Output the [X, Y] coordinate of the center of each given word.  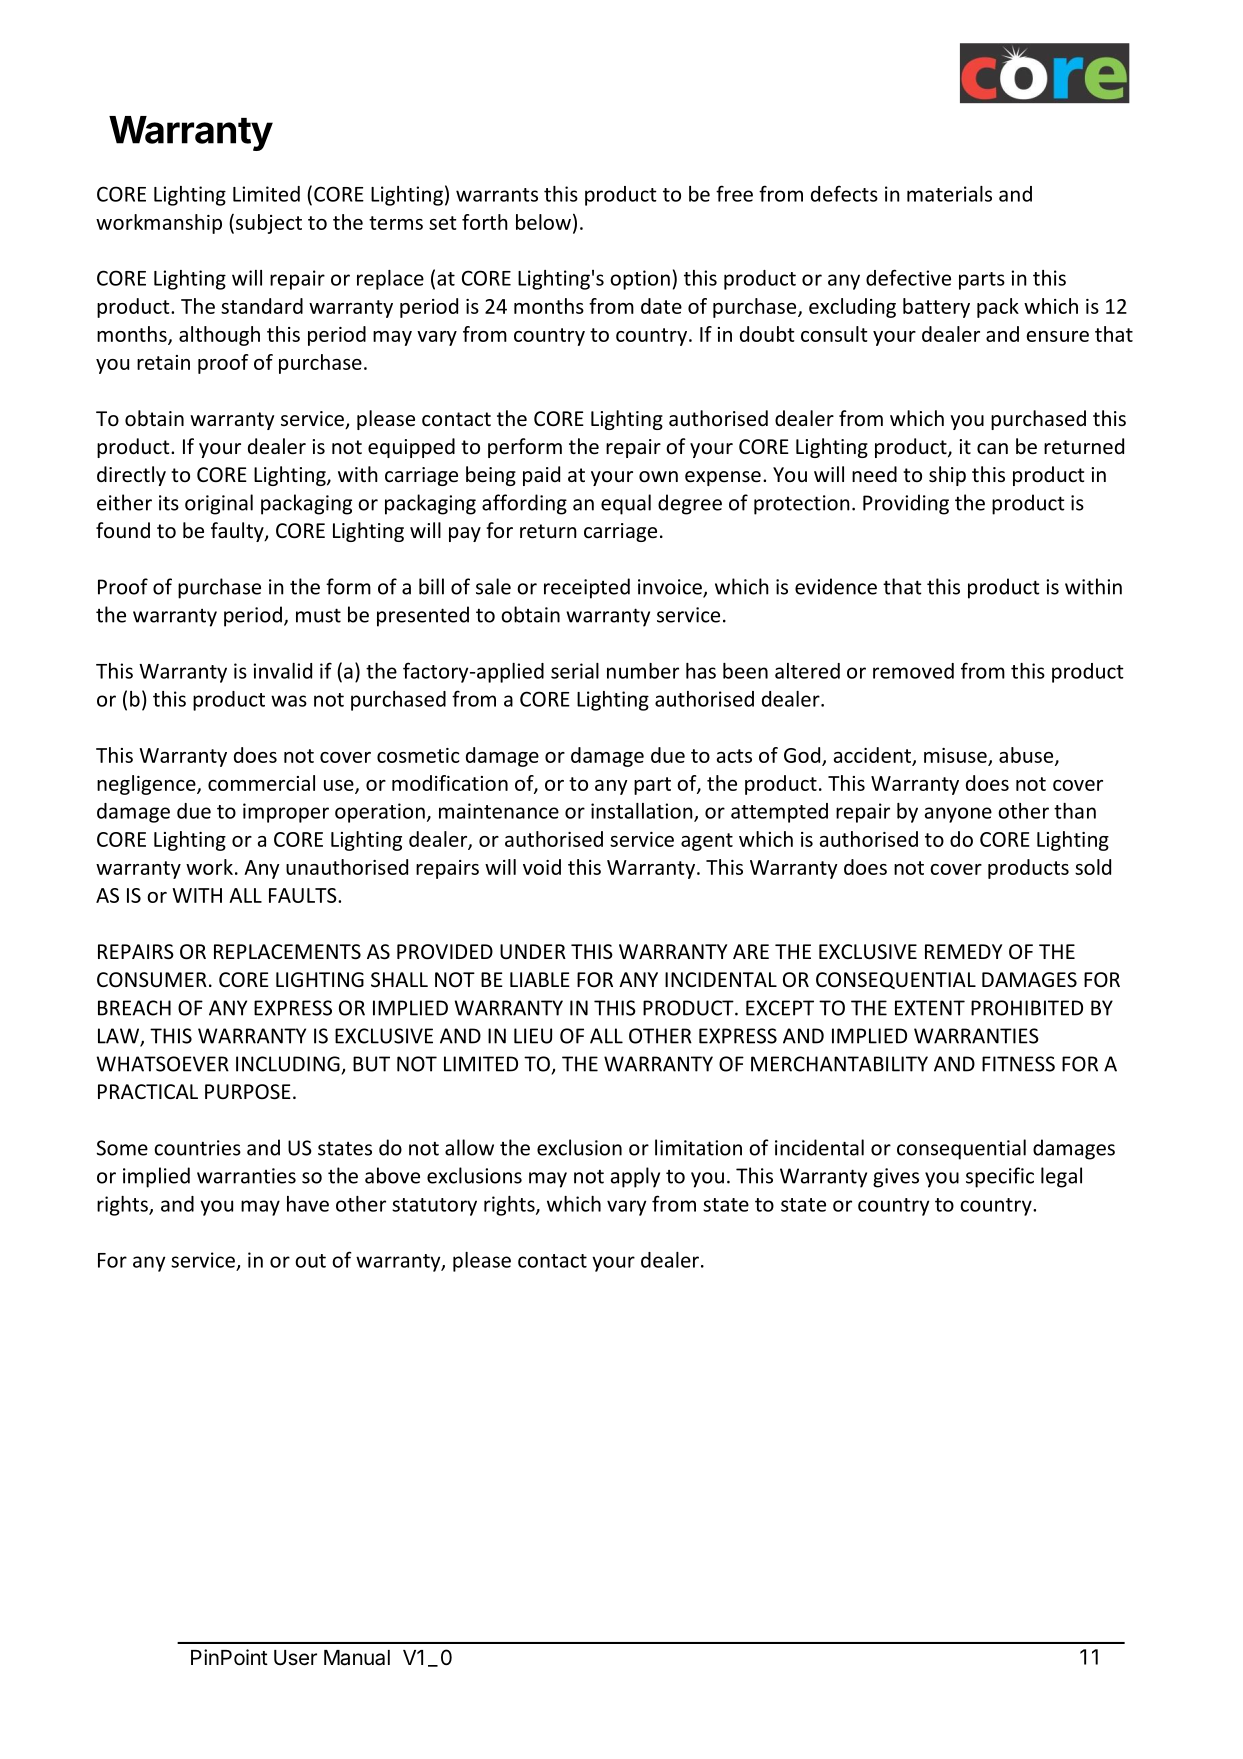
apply [635, 1177]
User [295, 1658]
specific [1000, 1177]
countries [197, 1148]
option [640, 280]
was [289, 701]
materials [949, 194]
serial [575, 671]
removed [913, 671]
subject [269, 224]
